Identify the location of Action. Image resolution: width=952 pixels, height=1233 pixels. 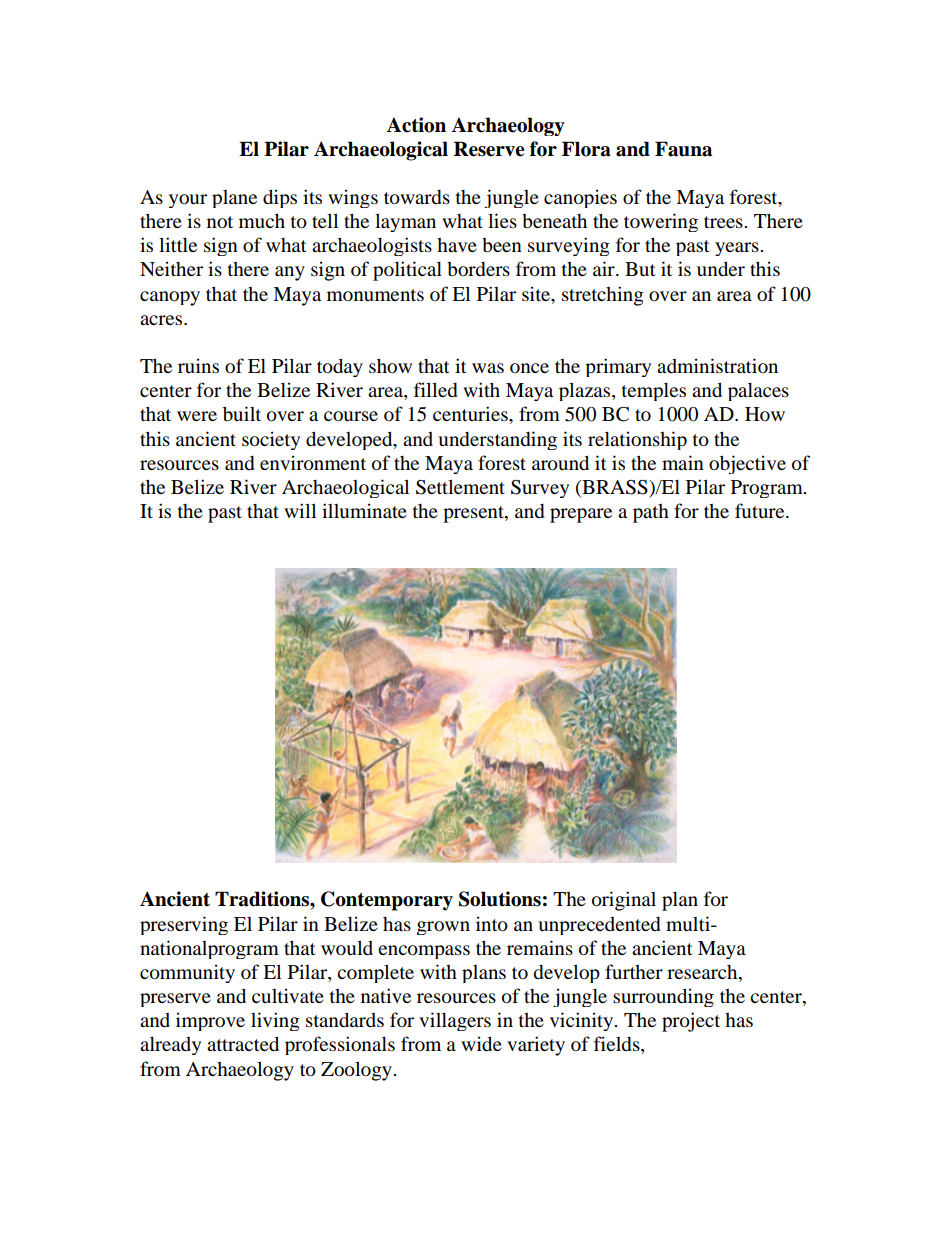
(416, 125).
